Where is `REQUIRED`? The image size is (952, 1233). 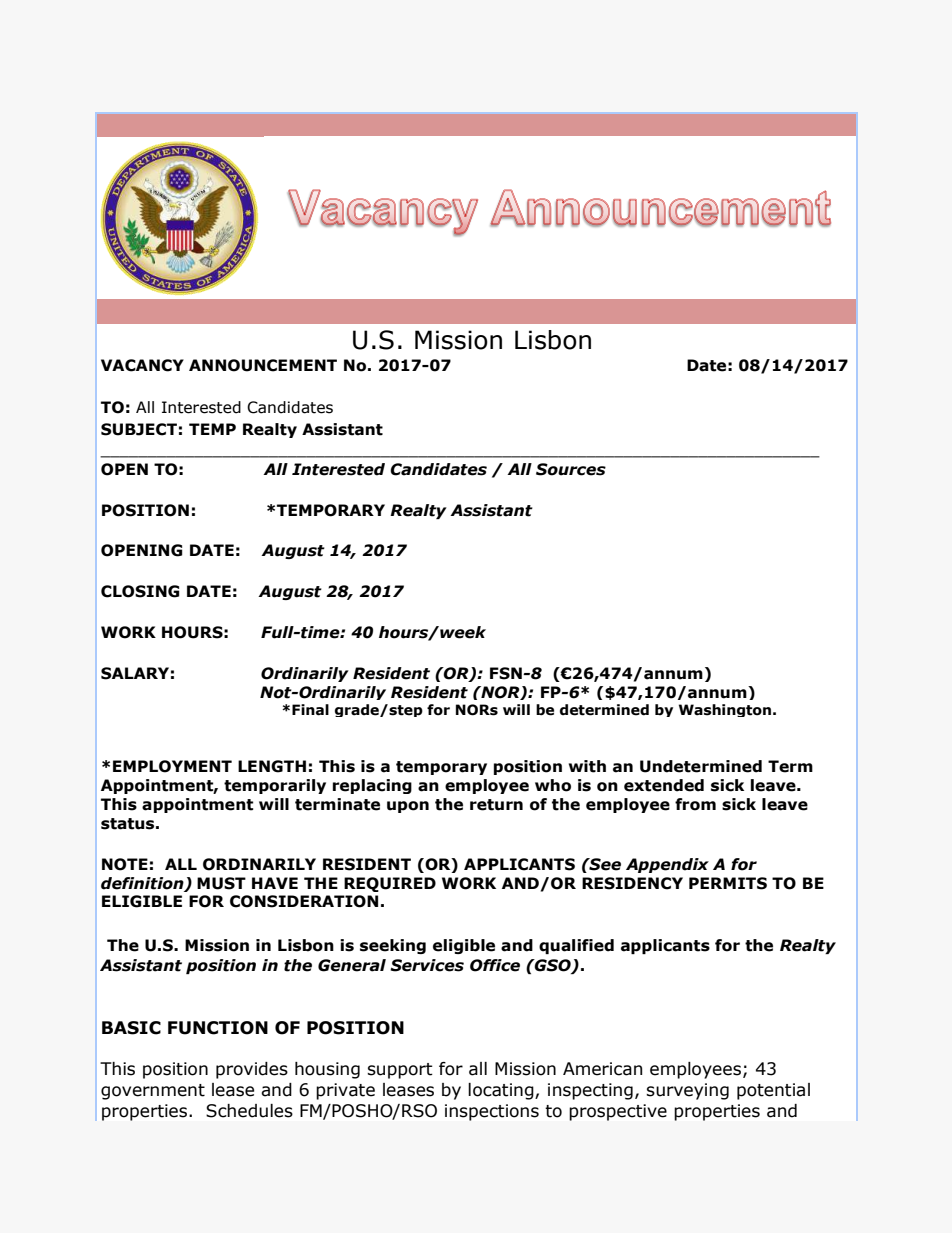 REQUIRED is located at coordinates (390, 884).
